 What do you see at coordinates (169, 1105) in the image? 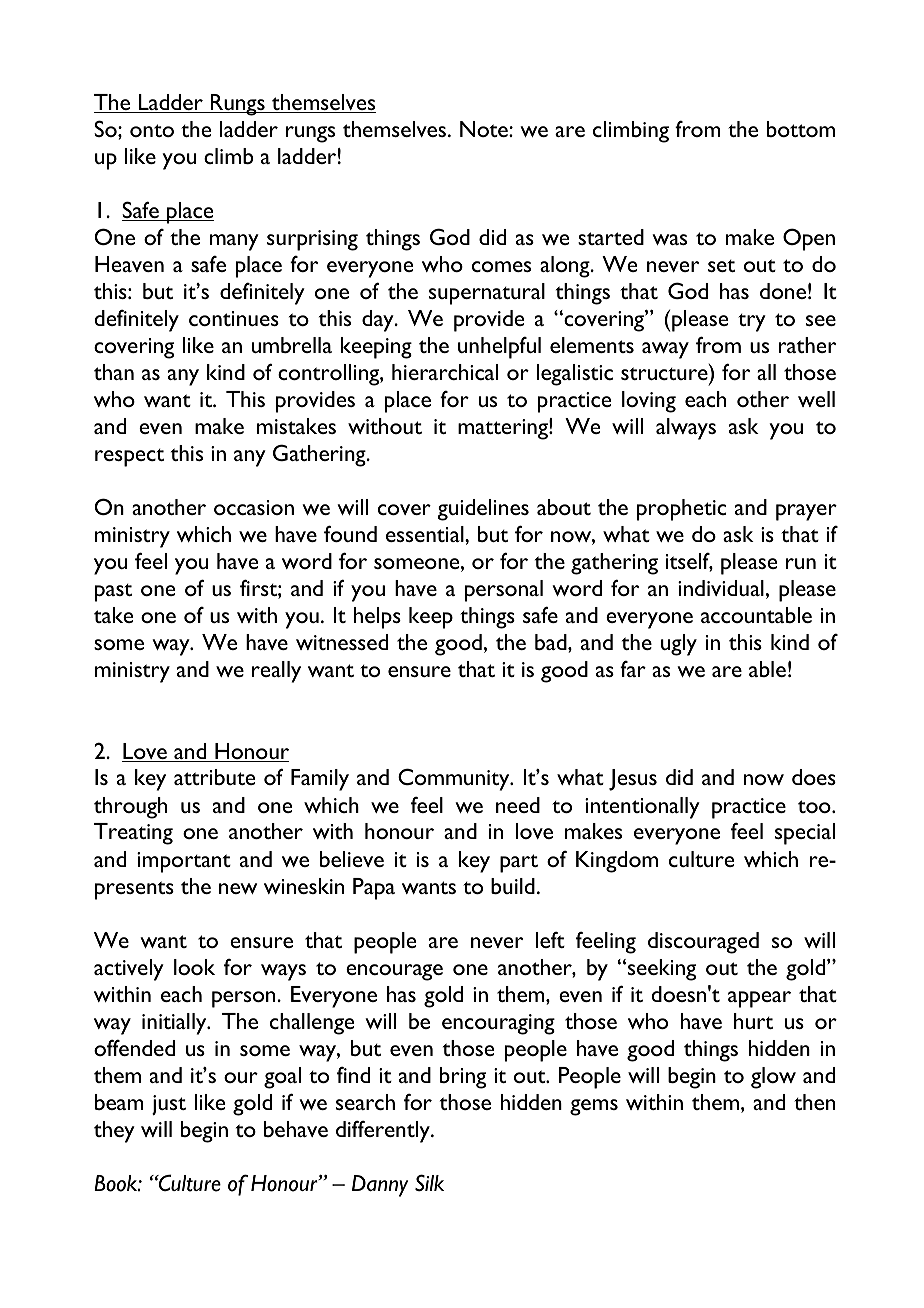
I see `just` at bounding box center [169, 1105].
